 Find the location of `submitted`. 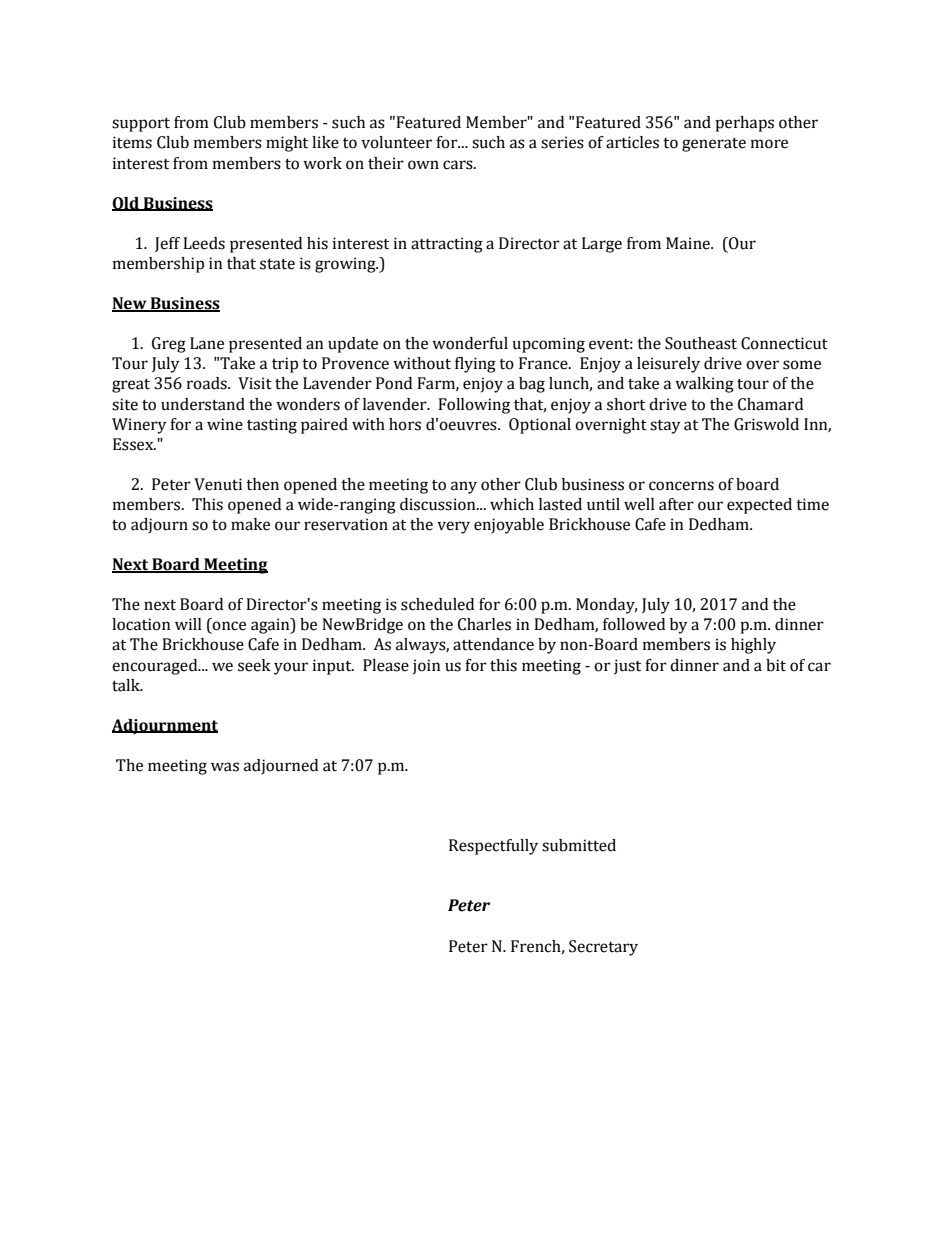

submitted is located at coordinates (579, 845).
